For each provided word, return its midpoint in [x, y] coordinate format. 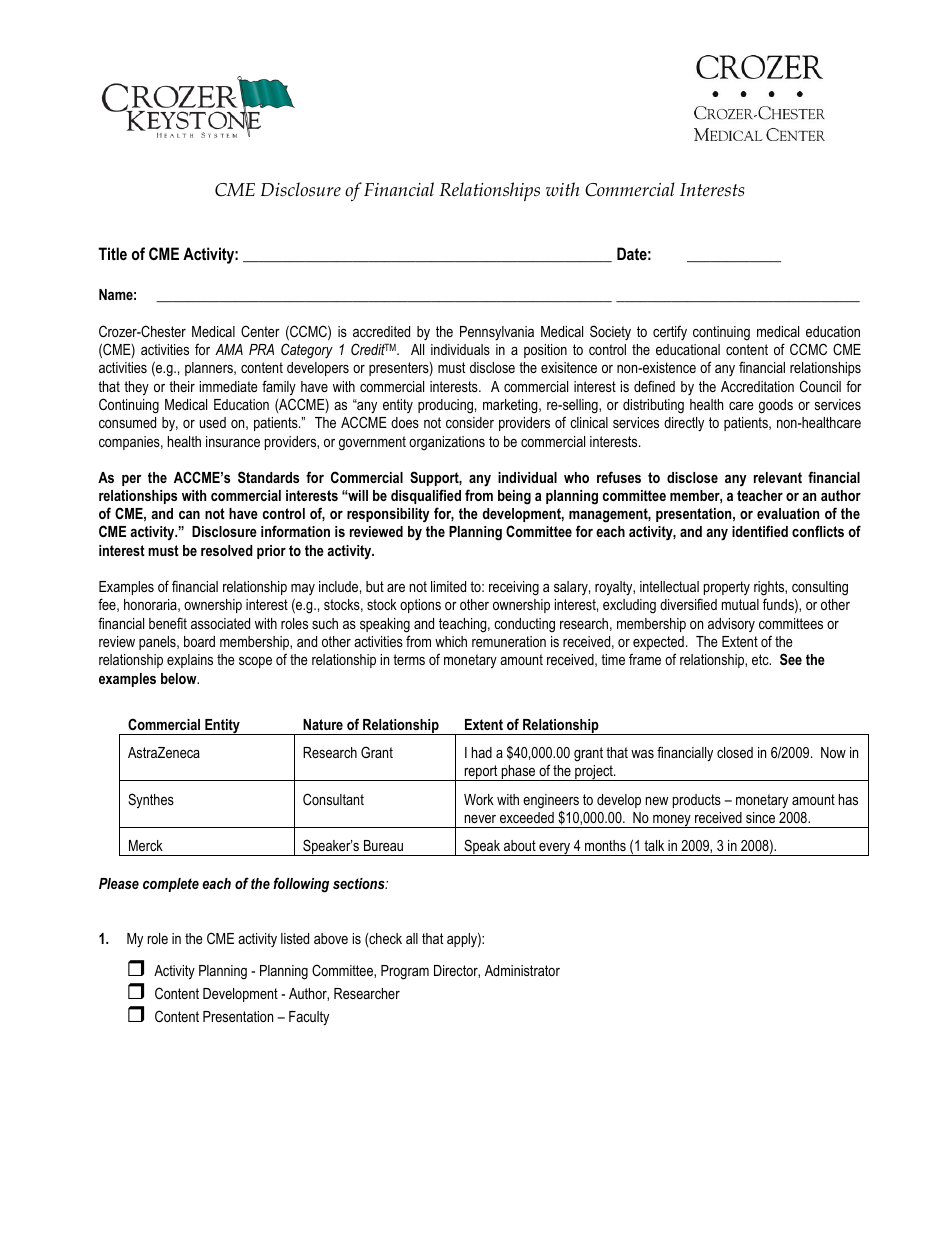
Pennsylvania [497, 333]
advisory [731, 625]
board [199, 641]
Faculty [309, 1018]
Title [112, 253]
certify [670, 332]
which [451, 641]
